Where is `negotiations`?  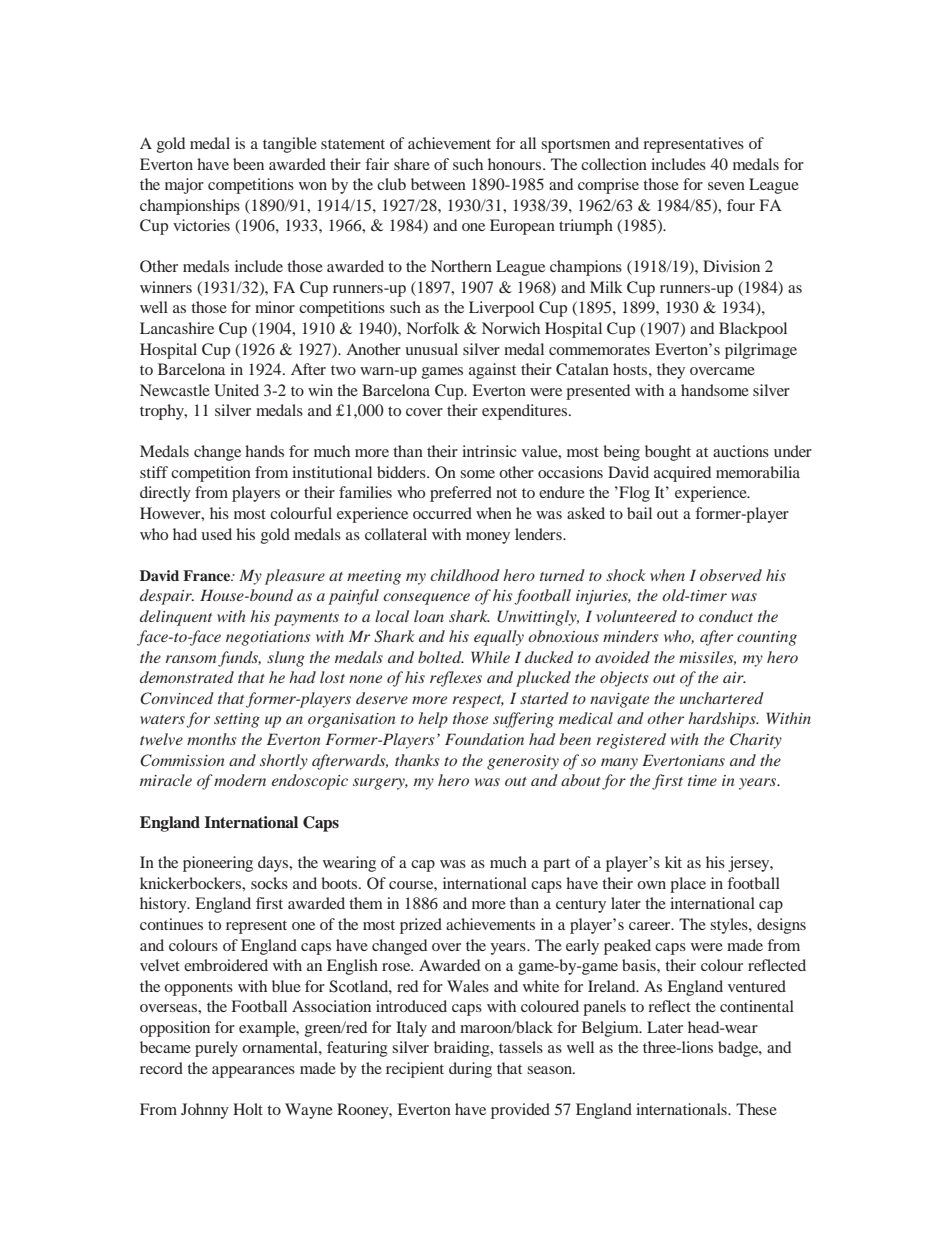 negotiations is located at coordinates (268, 638).
